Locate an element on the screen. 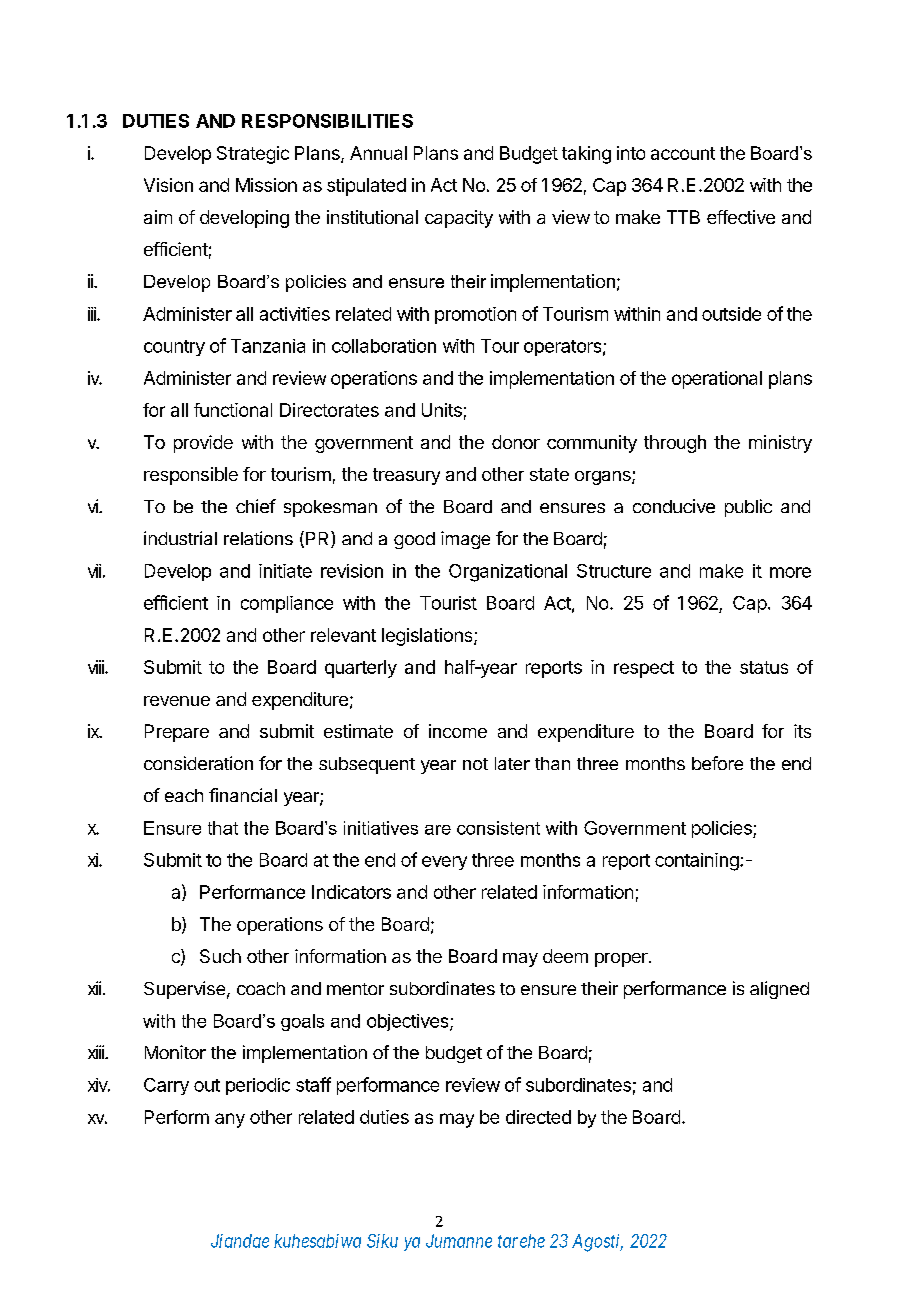 This screenshot has width=924, height=1307. legislations is located at coordinates (428, 637).
